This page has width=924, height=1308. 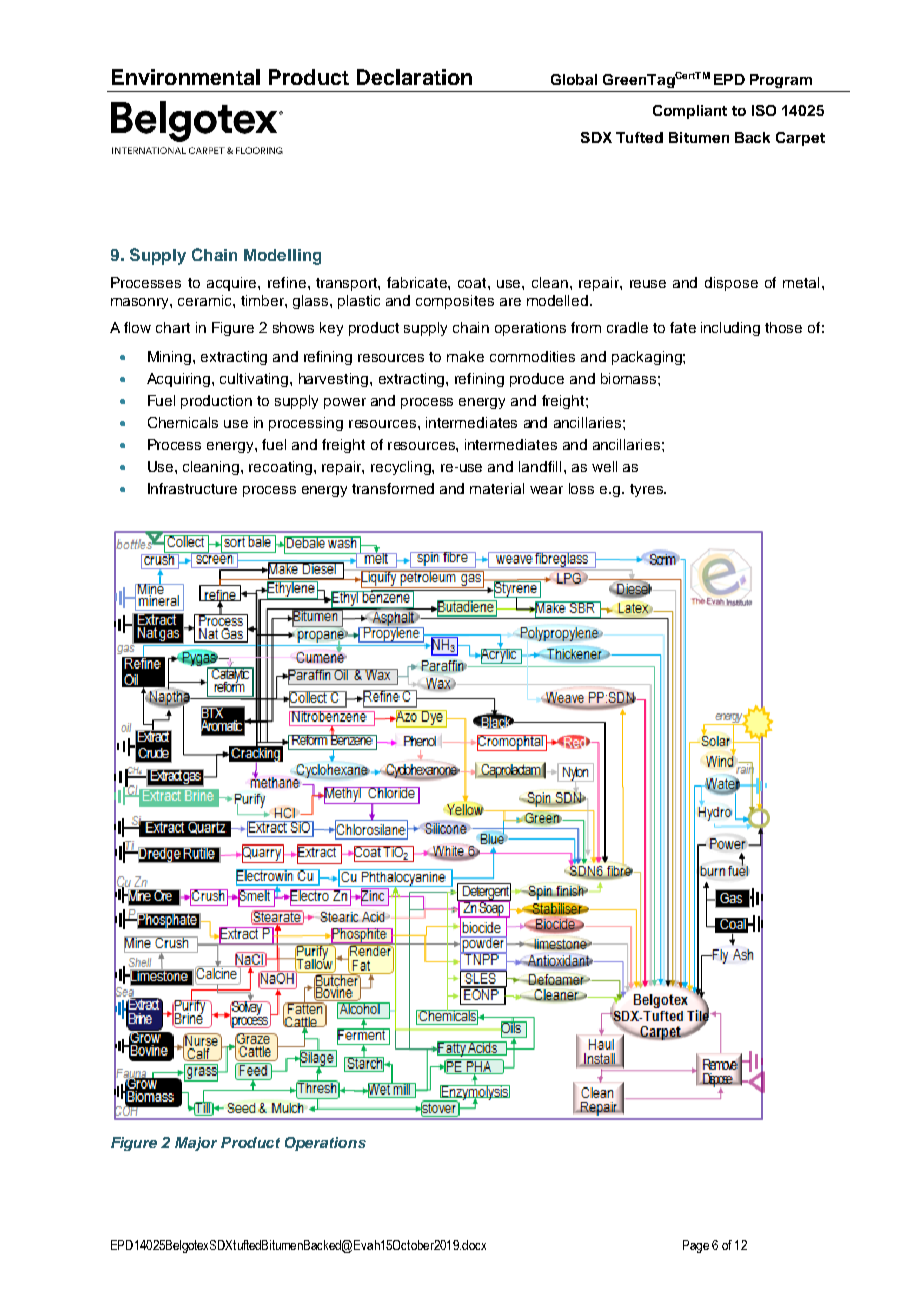 I want to click on tyres, so click(x=647, y=490).
